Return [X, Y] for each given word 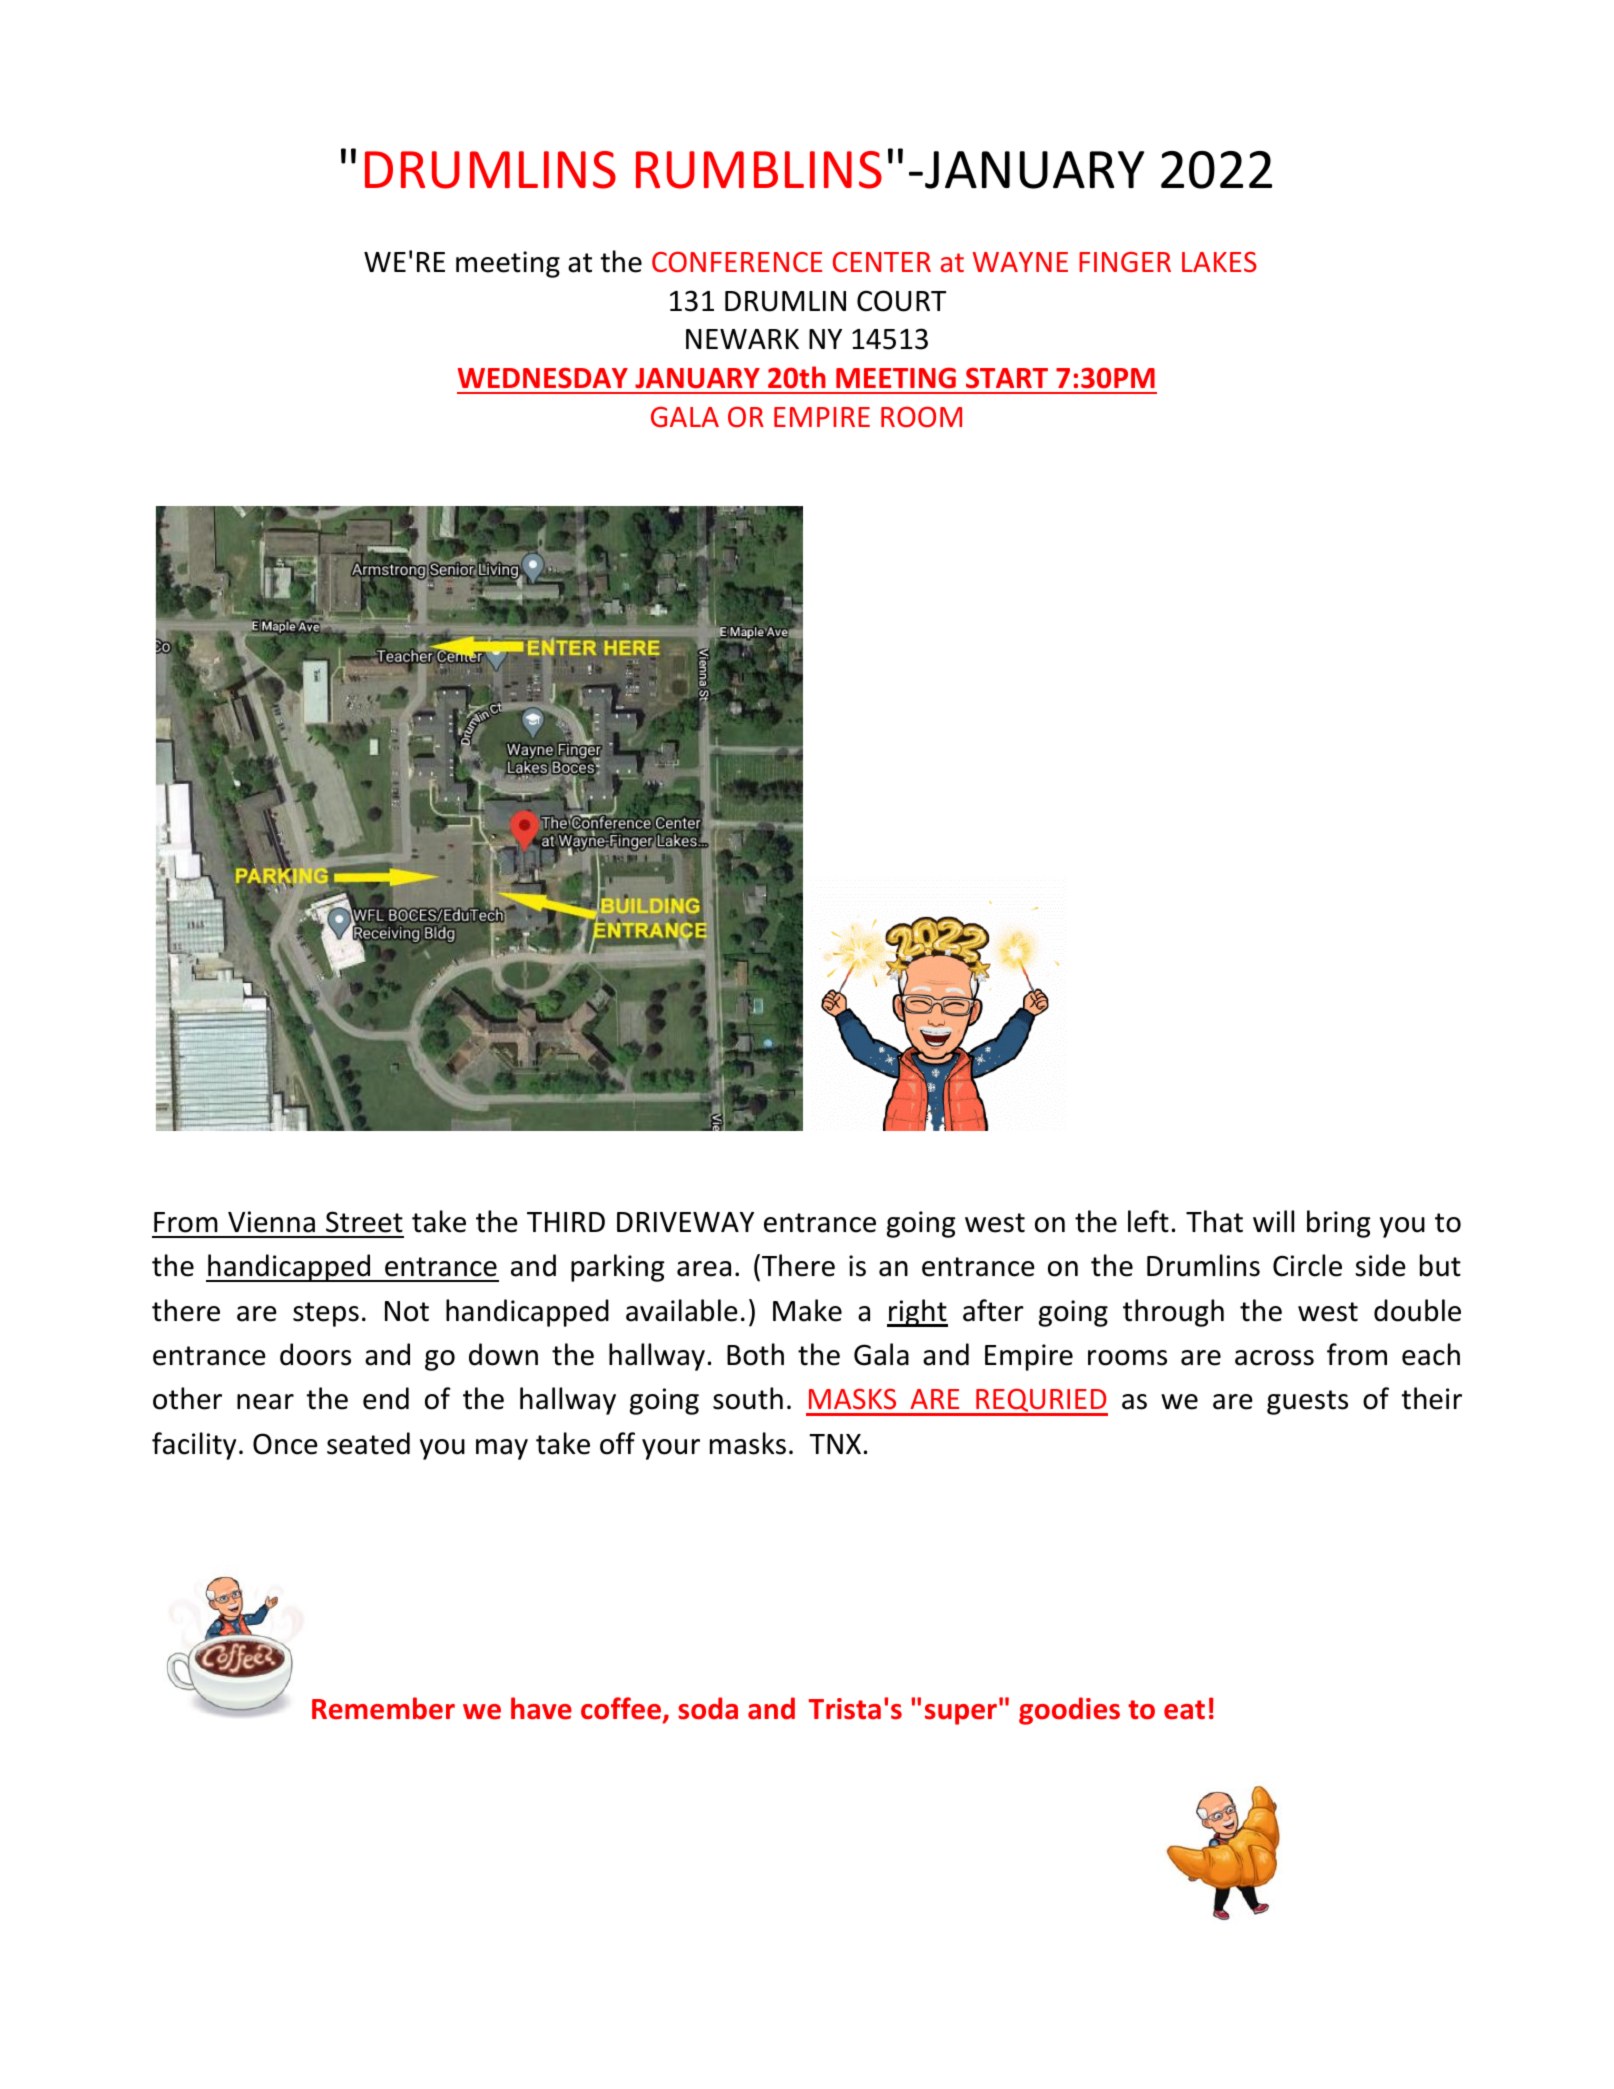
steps [326, 1314]
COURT [901, 301]
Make [807, 1310]
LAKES [1219, 262]
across [1274, 1358]
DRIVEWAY [685, 1222]
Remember [383, 1708]
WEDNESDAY [543, 378]
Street [364, 1222]
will [1273, 1221]
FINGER [1125, 262]
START [1007, 378]
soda [708, 1708]
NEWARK [742, 339]
